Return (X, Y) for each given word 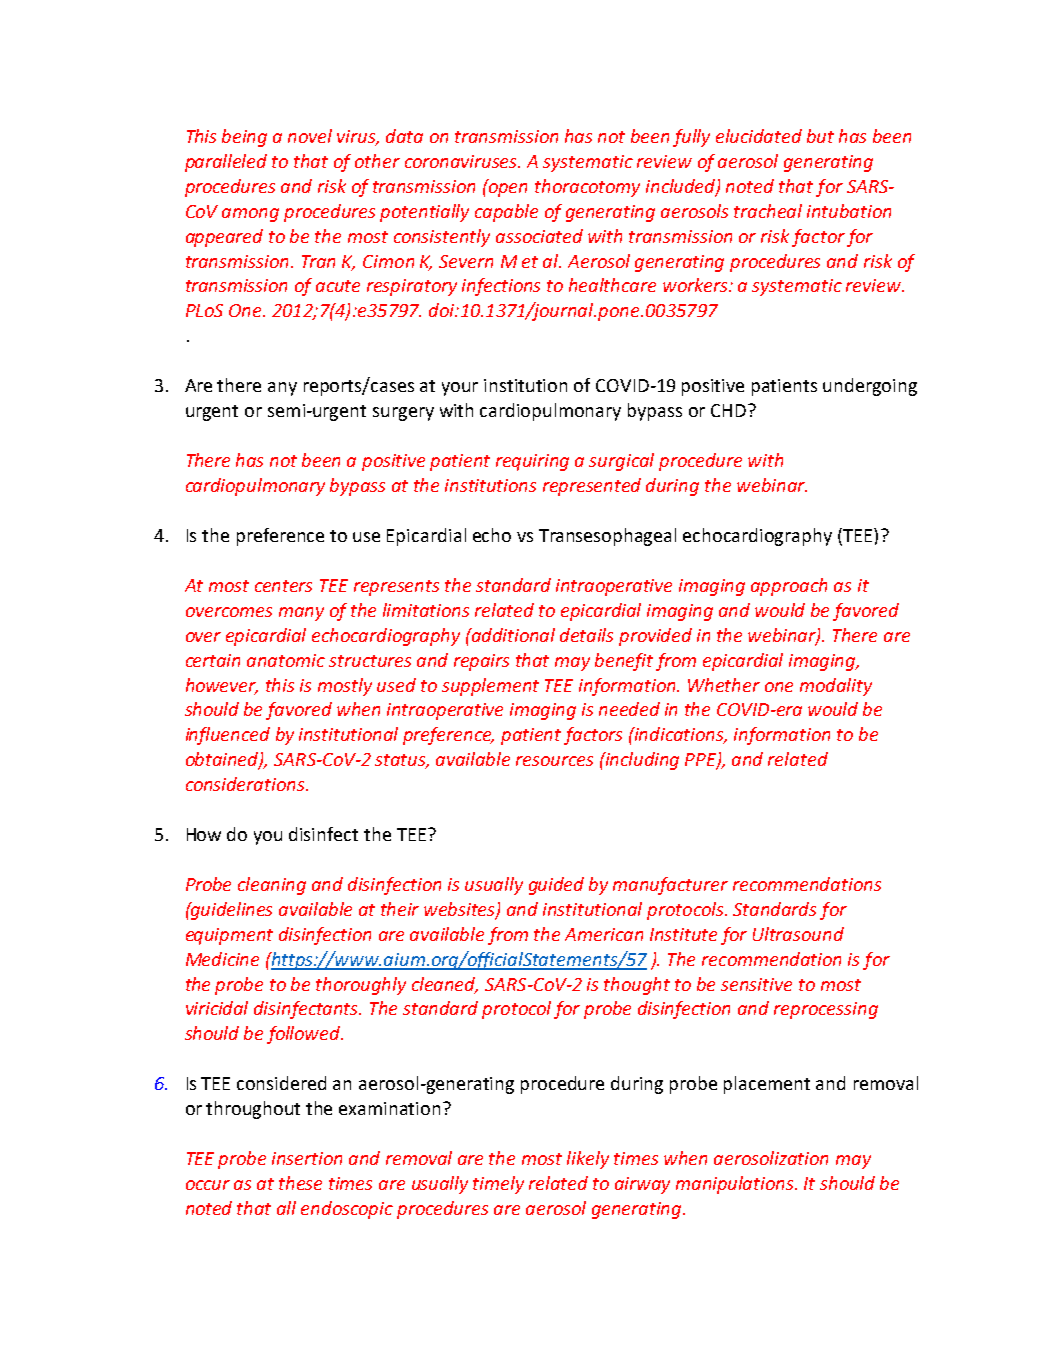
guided (556, 886)
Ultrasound (798, 934)
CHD (728, 410)
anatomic (286, 660)
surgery (403, 414)
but (820, 136)
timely (498, 1185)
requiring (532, 462)
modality (836, 687)
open (508, 190)
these (300, 1183)
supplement (490, 687)
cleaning (272, 886)
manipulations (736, 1185)
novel (310, 136)
